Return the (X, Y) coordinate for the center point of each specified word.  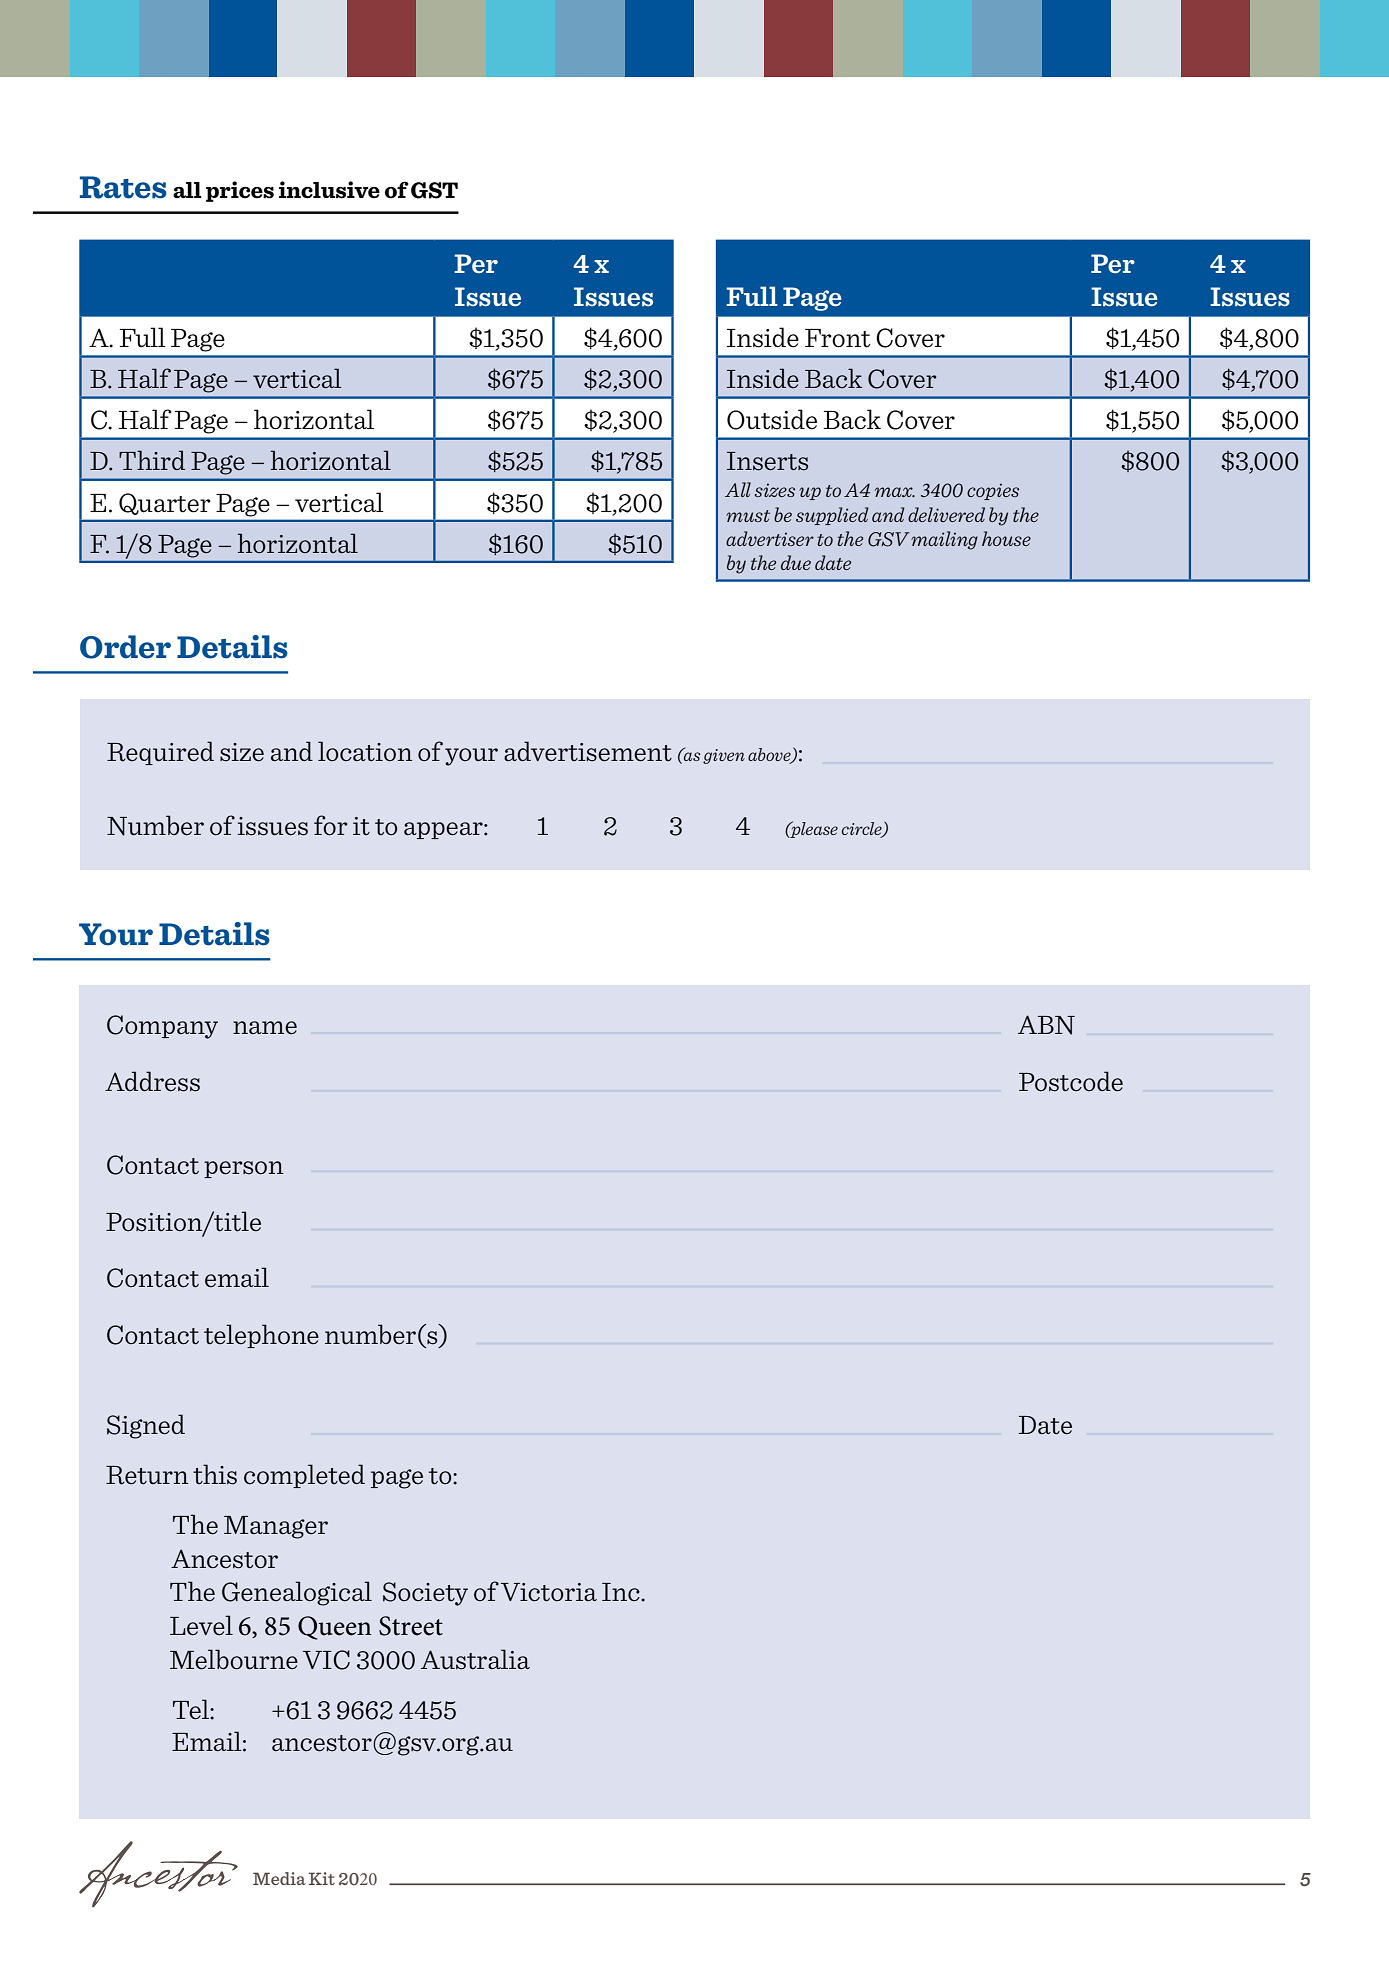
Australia (475, 1659)
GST (434, 190)
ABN (1046, 1025)
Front (837, 338)
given (724, 756)
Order (125, 647)
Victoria (549, 1592)
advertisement (588, 751)
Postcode (1071, 1081)
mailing (944, 540)
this (215, 1474)
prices (240, 191)
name (265, 1028)
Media (279, 1878)
